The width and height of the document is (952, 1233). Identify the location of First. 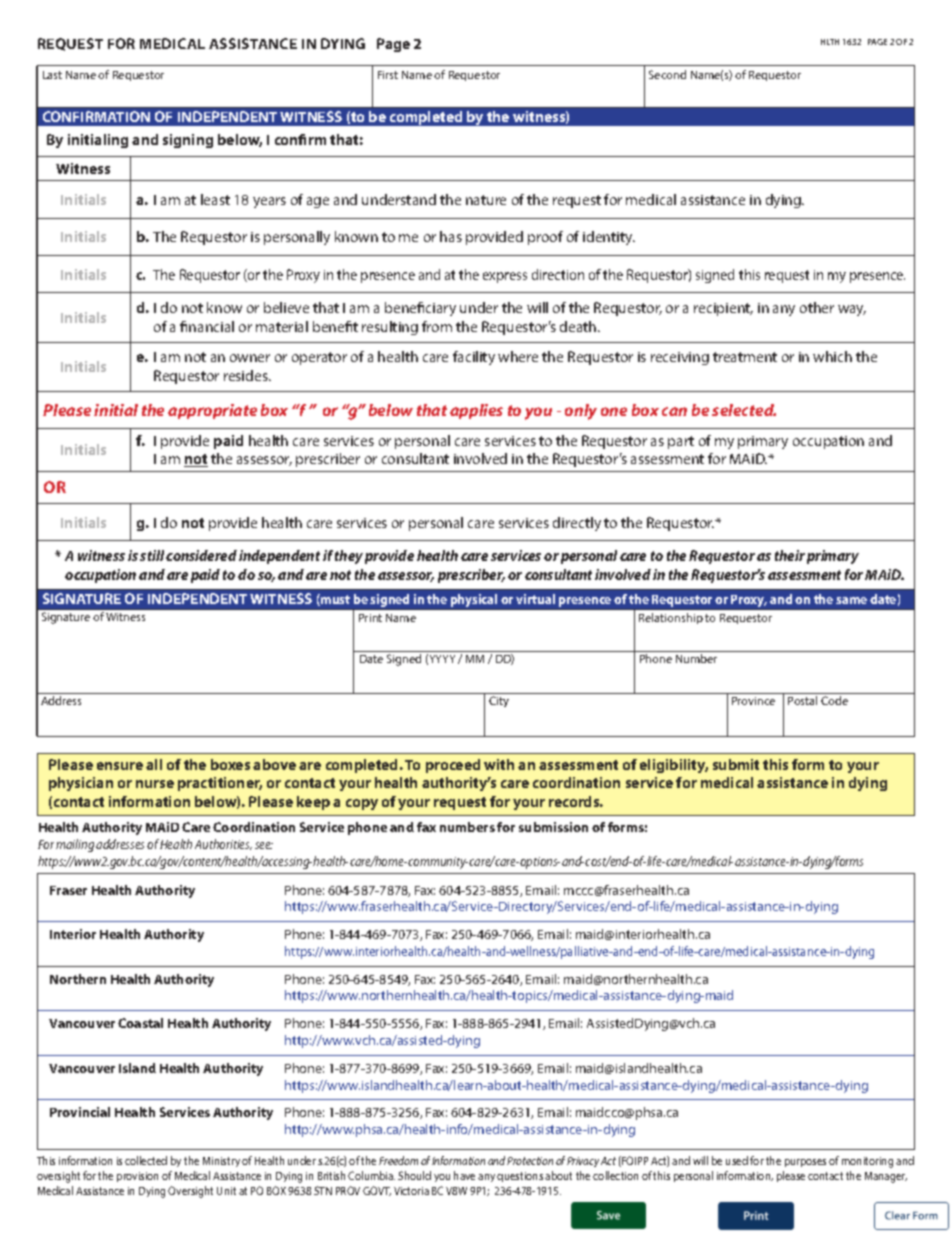
(388, 75).
